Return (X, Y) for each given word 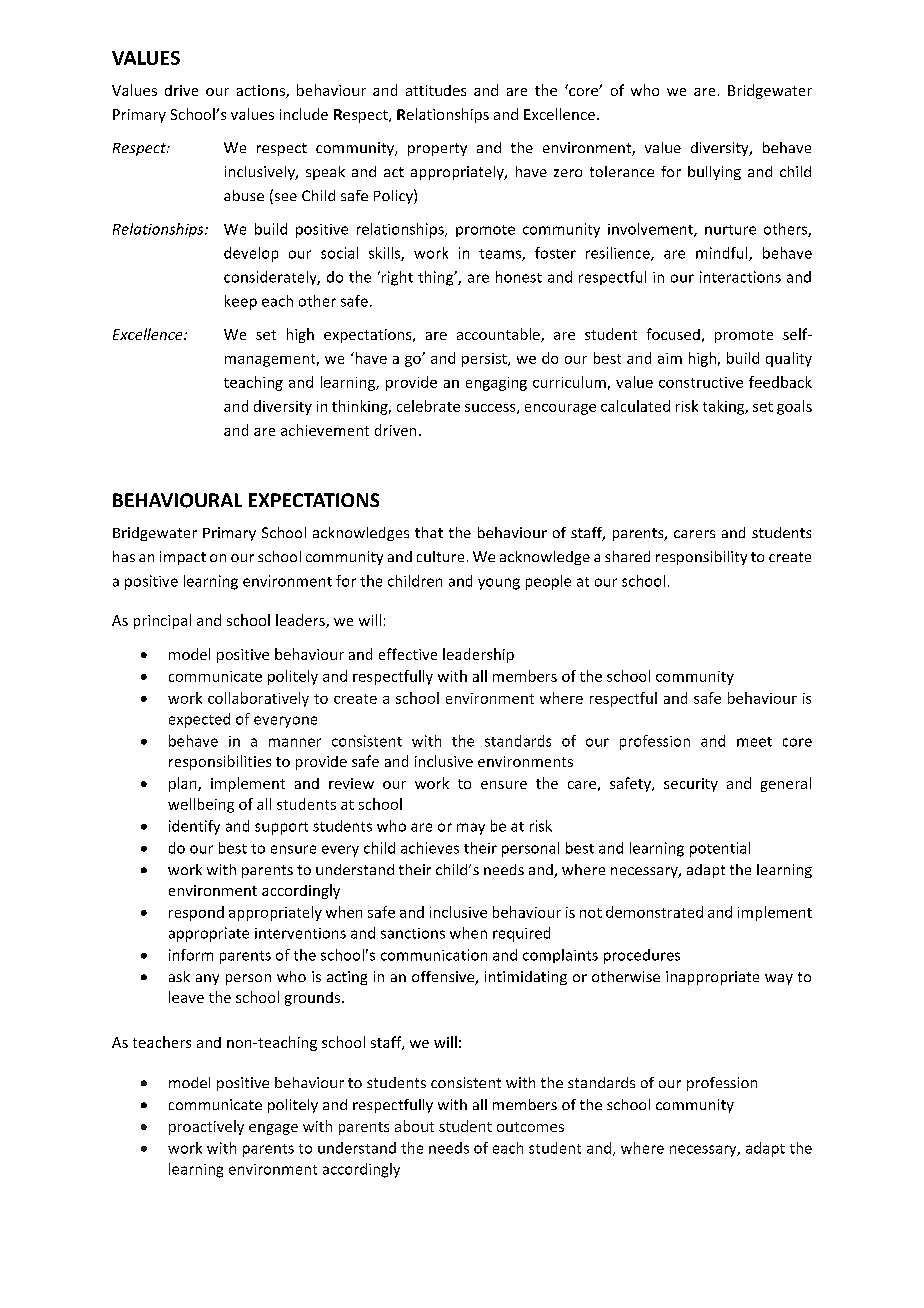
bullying (714, 173)
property (437, 149)
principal (162, 621)
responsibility (701, 558)
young (499, 584)
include (304, 114)
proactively (206, 1127)
